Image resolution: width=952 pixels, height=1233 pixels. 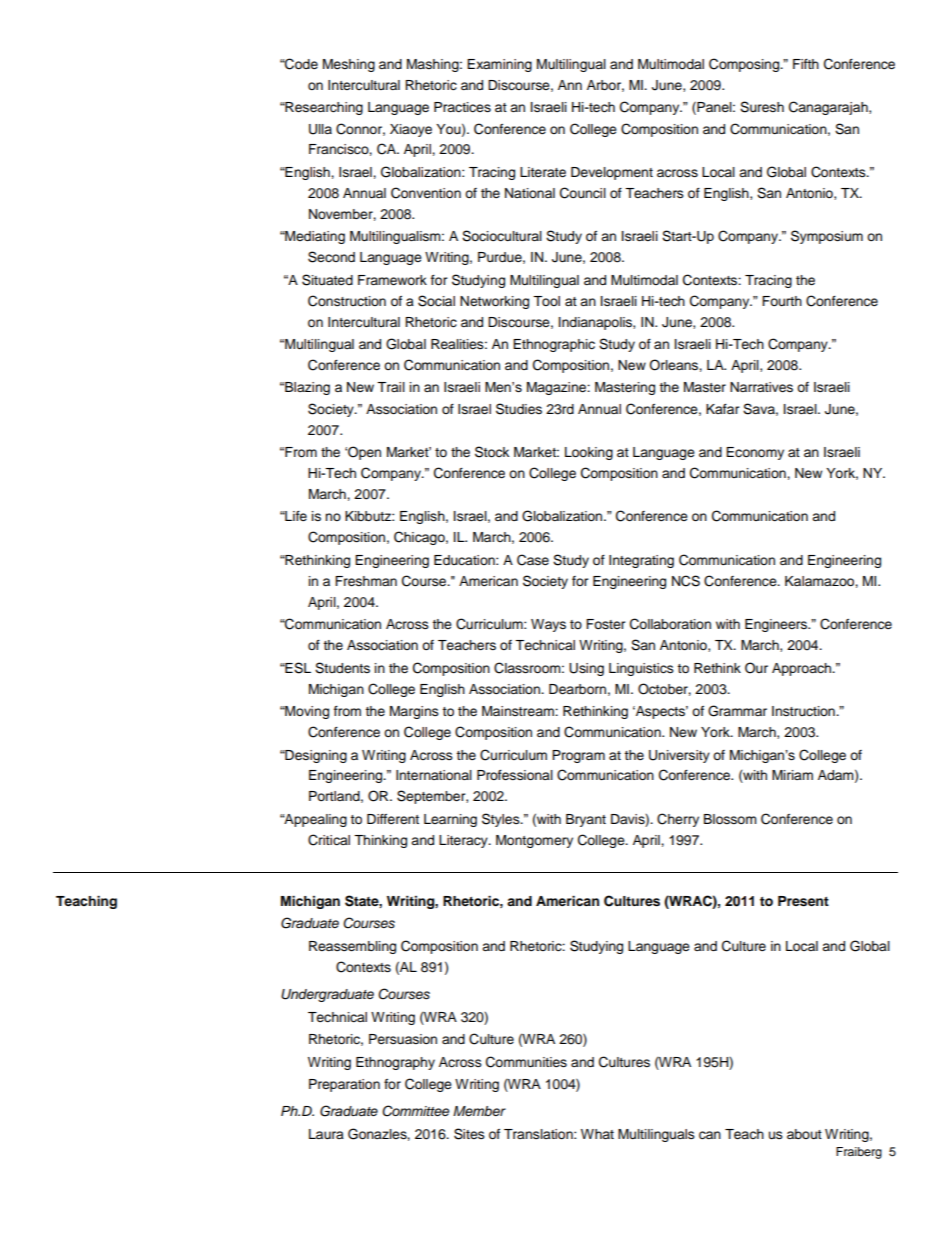 I want to click on Framework, so click(x=392, y=280).
